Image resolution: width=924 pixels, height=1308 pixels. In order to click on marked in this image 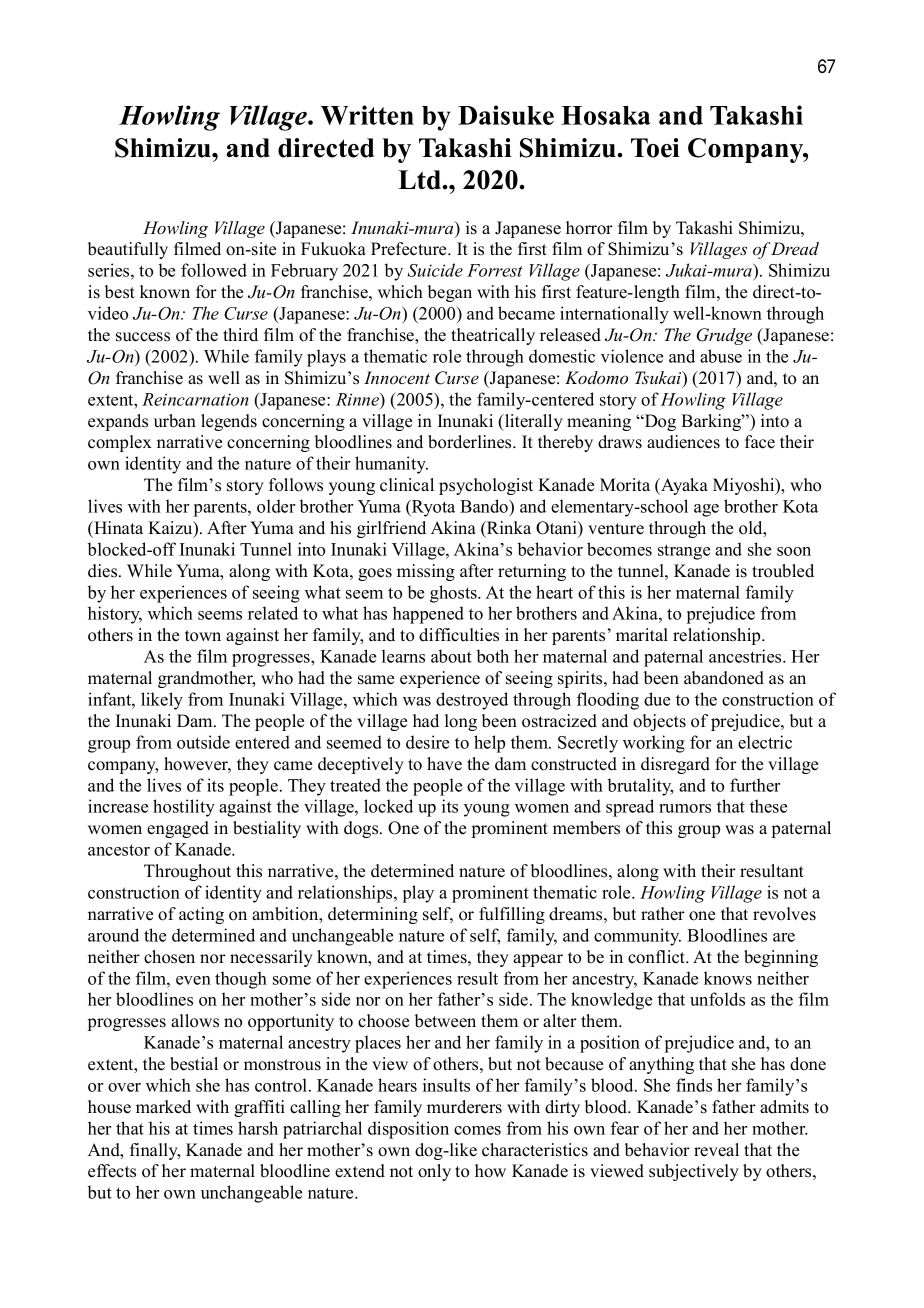, I will do `click(163, 1107)`.
